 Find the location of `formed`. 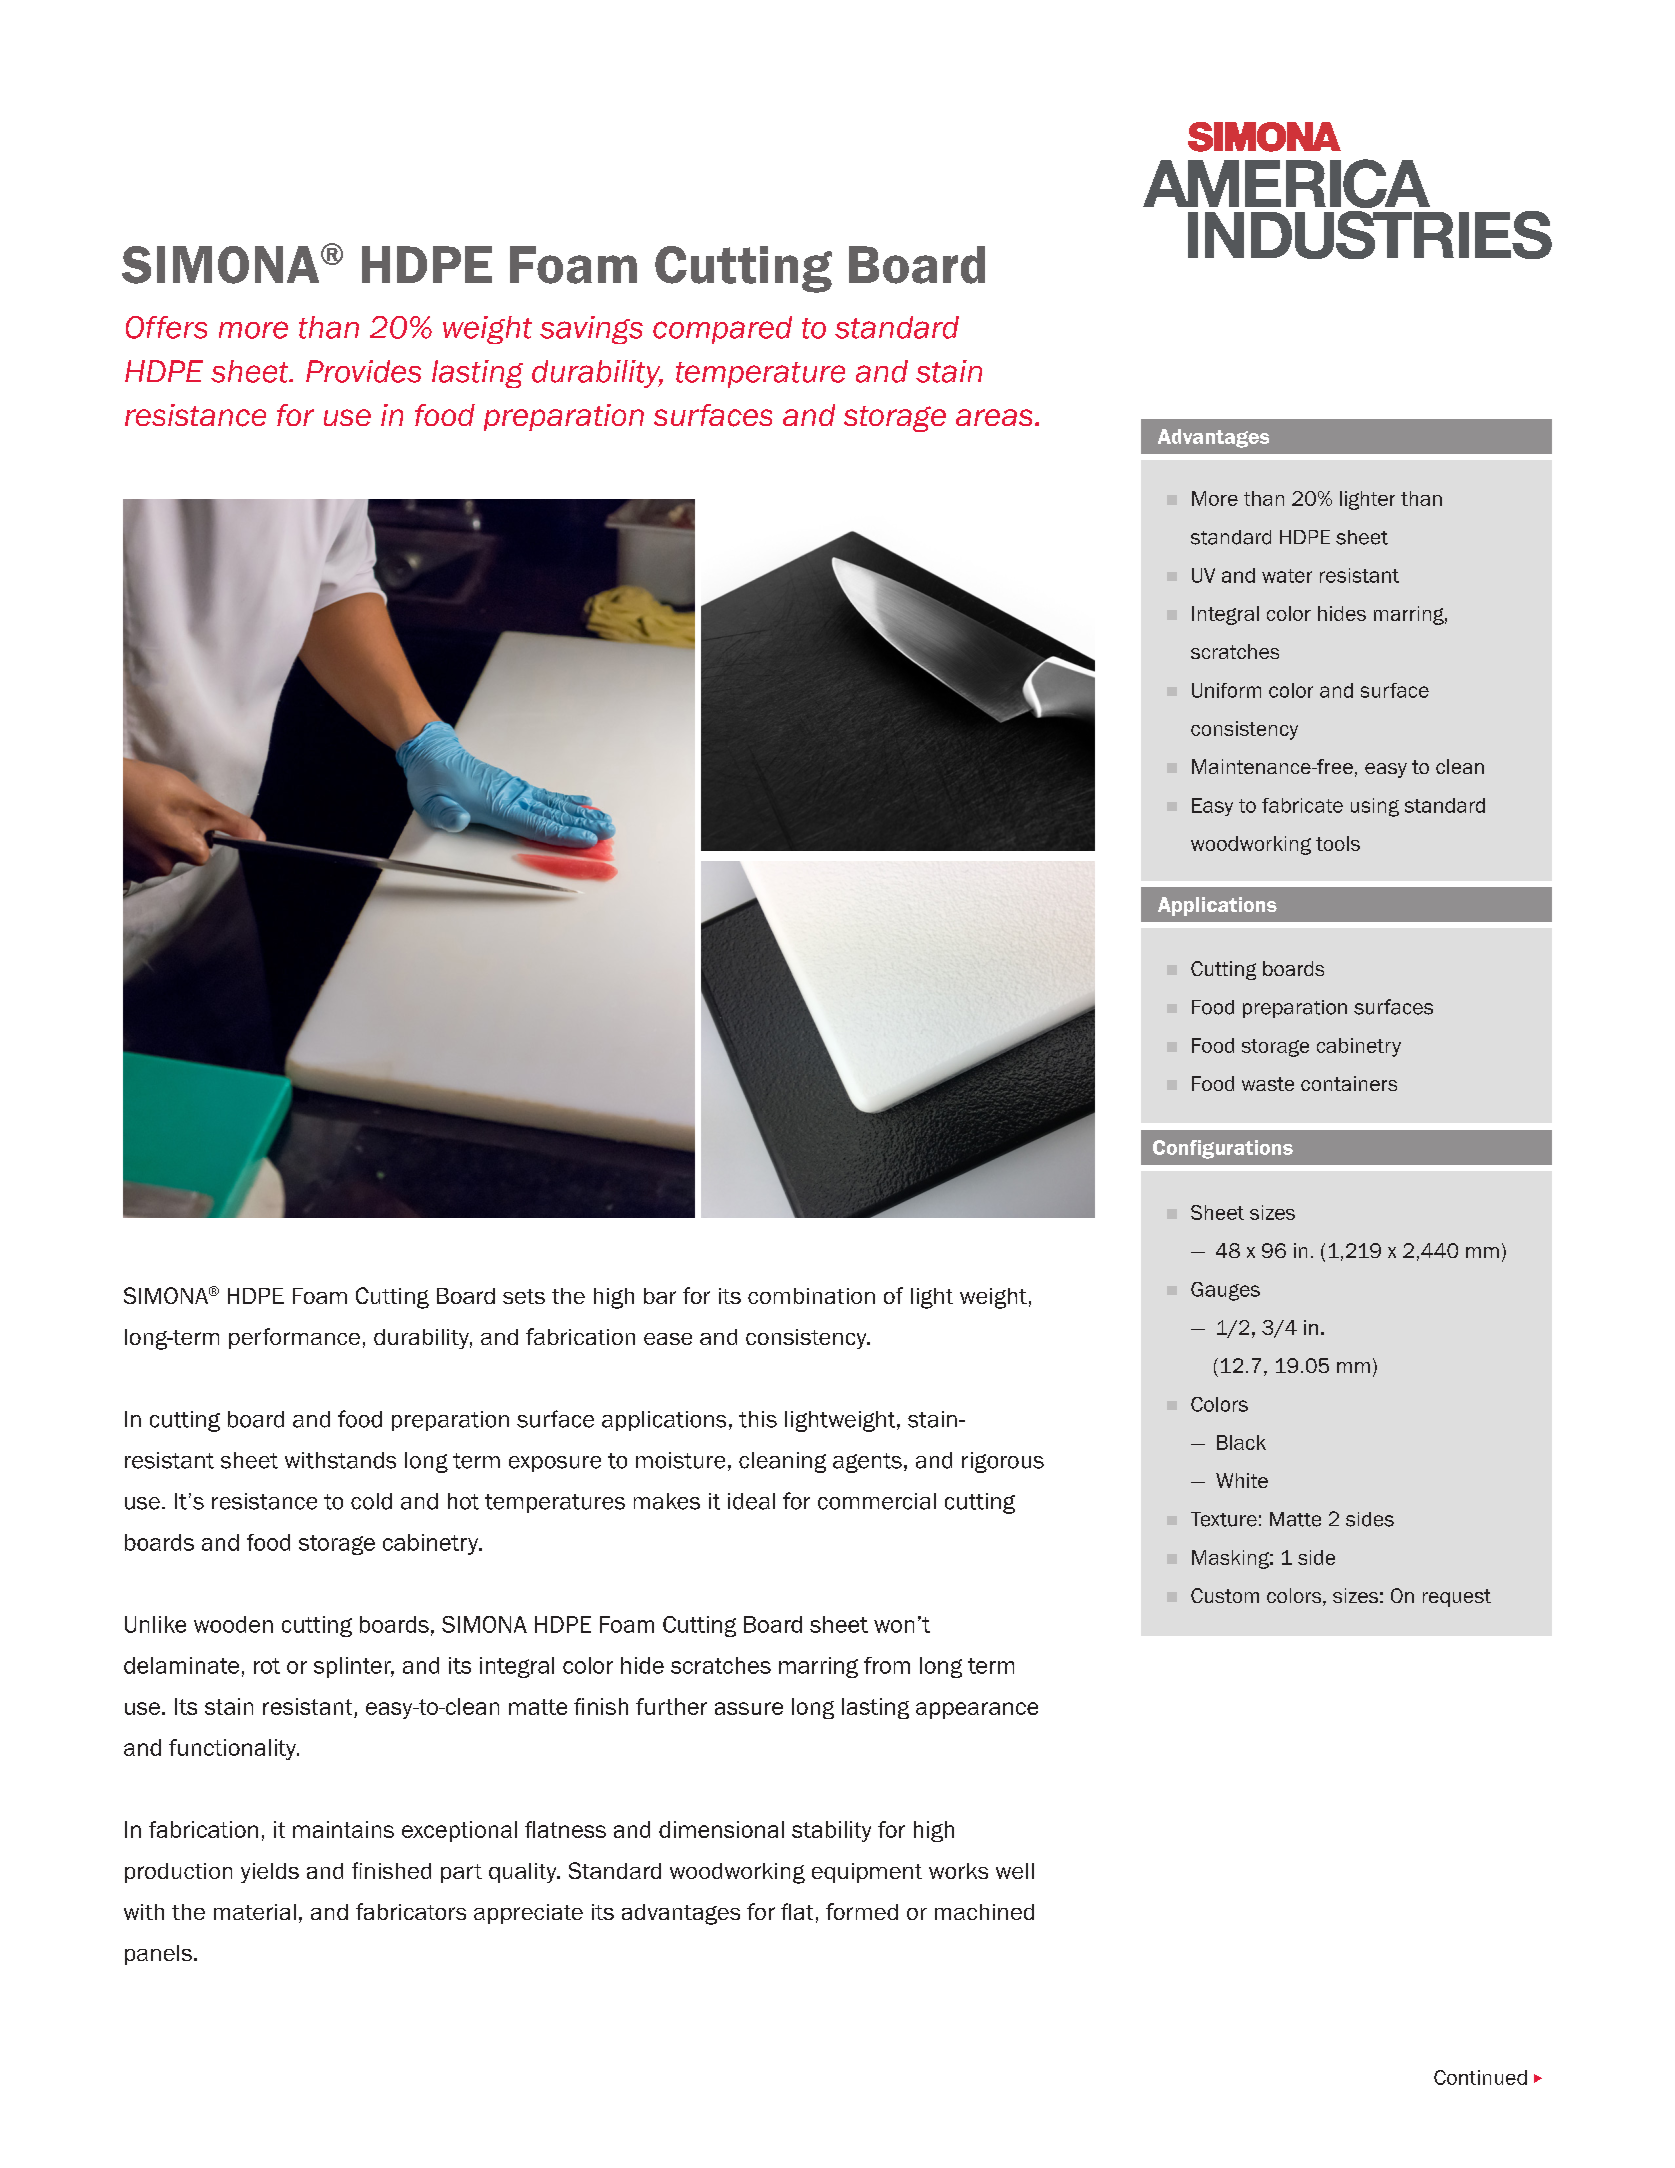

formed is located at coordinates (862, 1911).
